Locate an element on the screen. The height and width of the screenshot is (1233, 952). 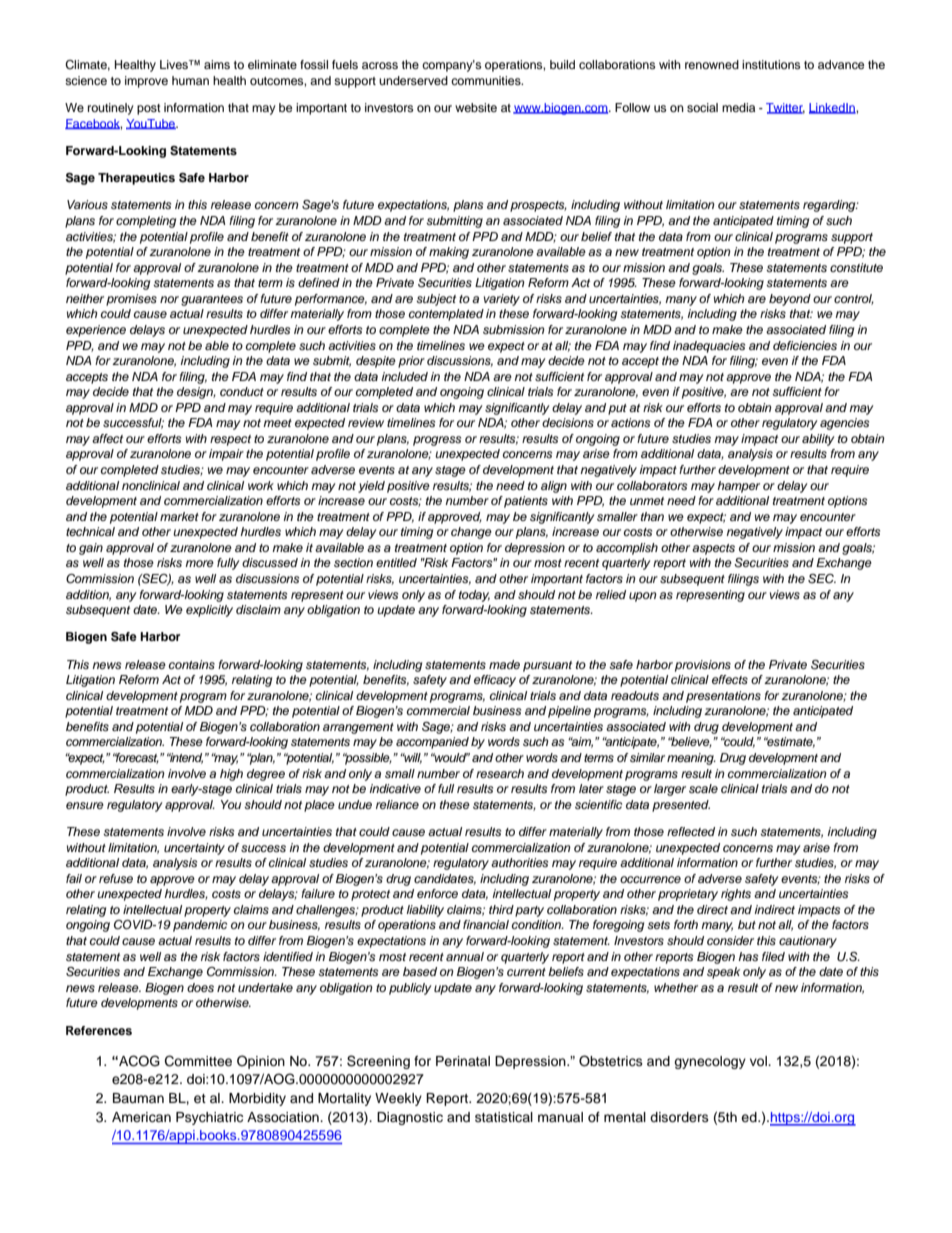
human is located at coordinates (190, 80).
